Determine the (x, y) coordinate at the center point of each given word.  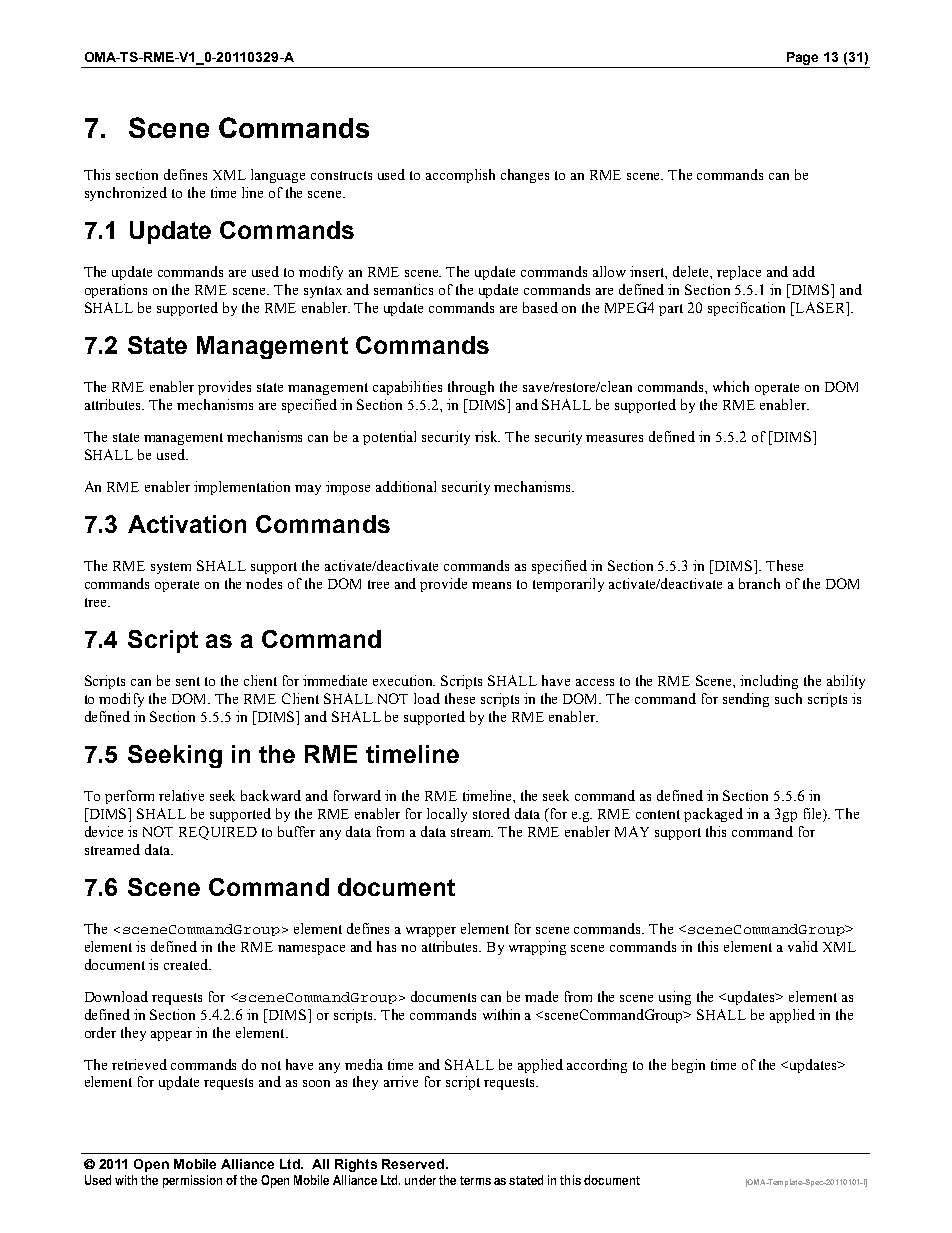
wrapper (431, 932)
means (491, 585)
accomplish (460, 176)
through (471, 388)
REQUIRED (218, 833)
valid (803, 946)
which (731, 386)
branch (759, 583)
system (171, 568)
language (278, 176)
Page (803, 60)
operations (116, 291)
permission (192, 1181)
